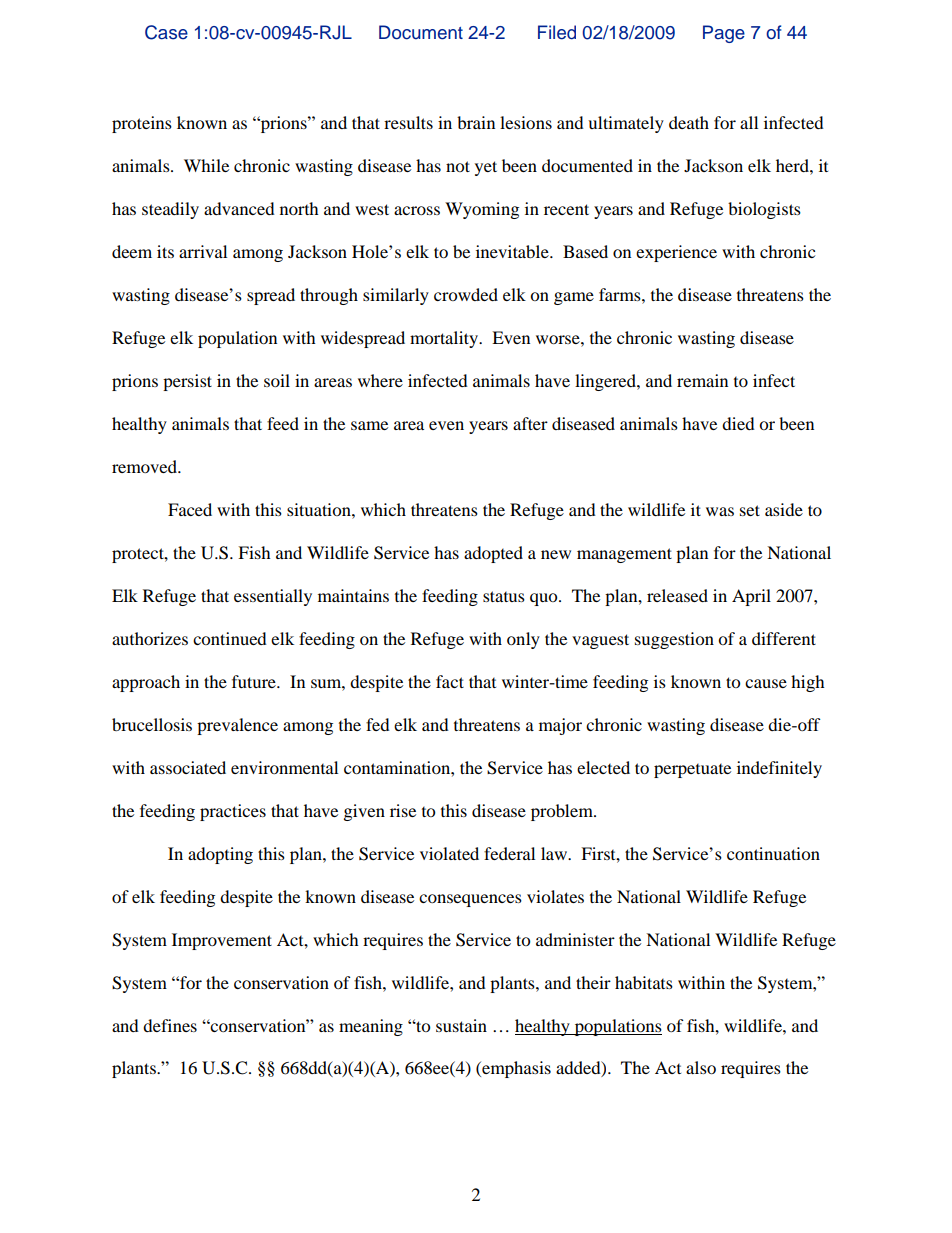 The height and width of the screenshot is (1233, 952). What do you see at coordinates (766, 683) in the screenshot?
I see `cause` at bounding box center [766, 683].
